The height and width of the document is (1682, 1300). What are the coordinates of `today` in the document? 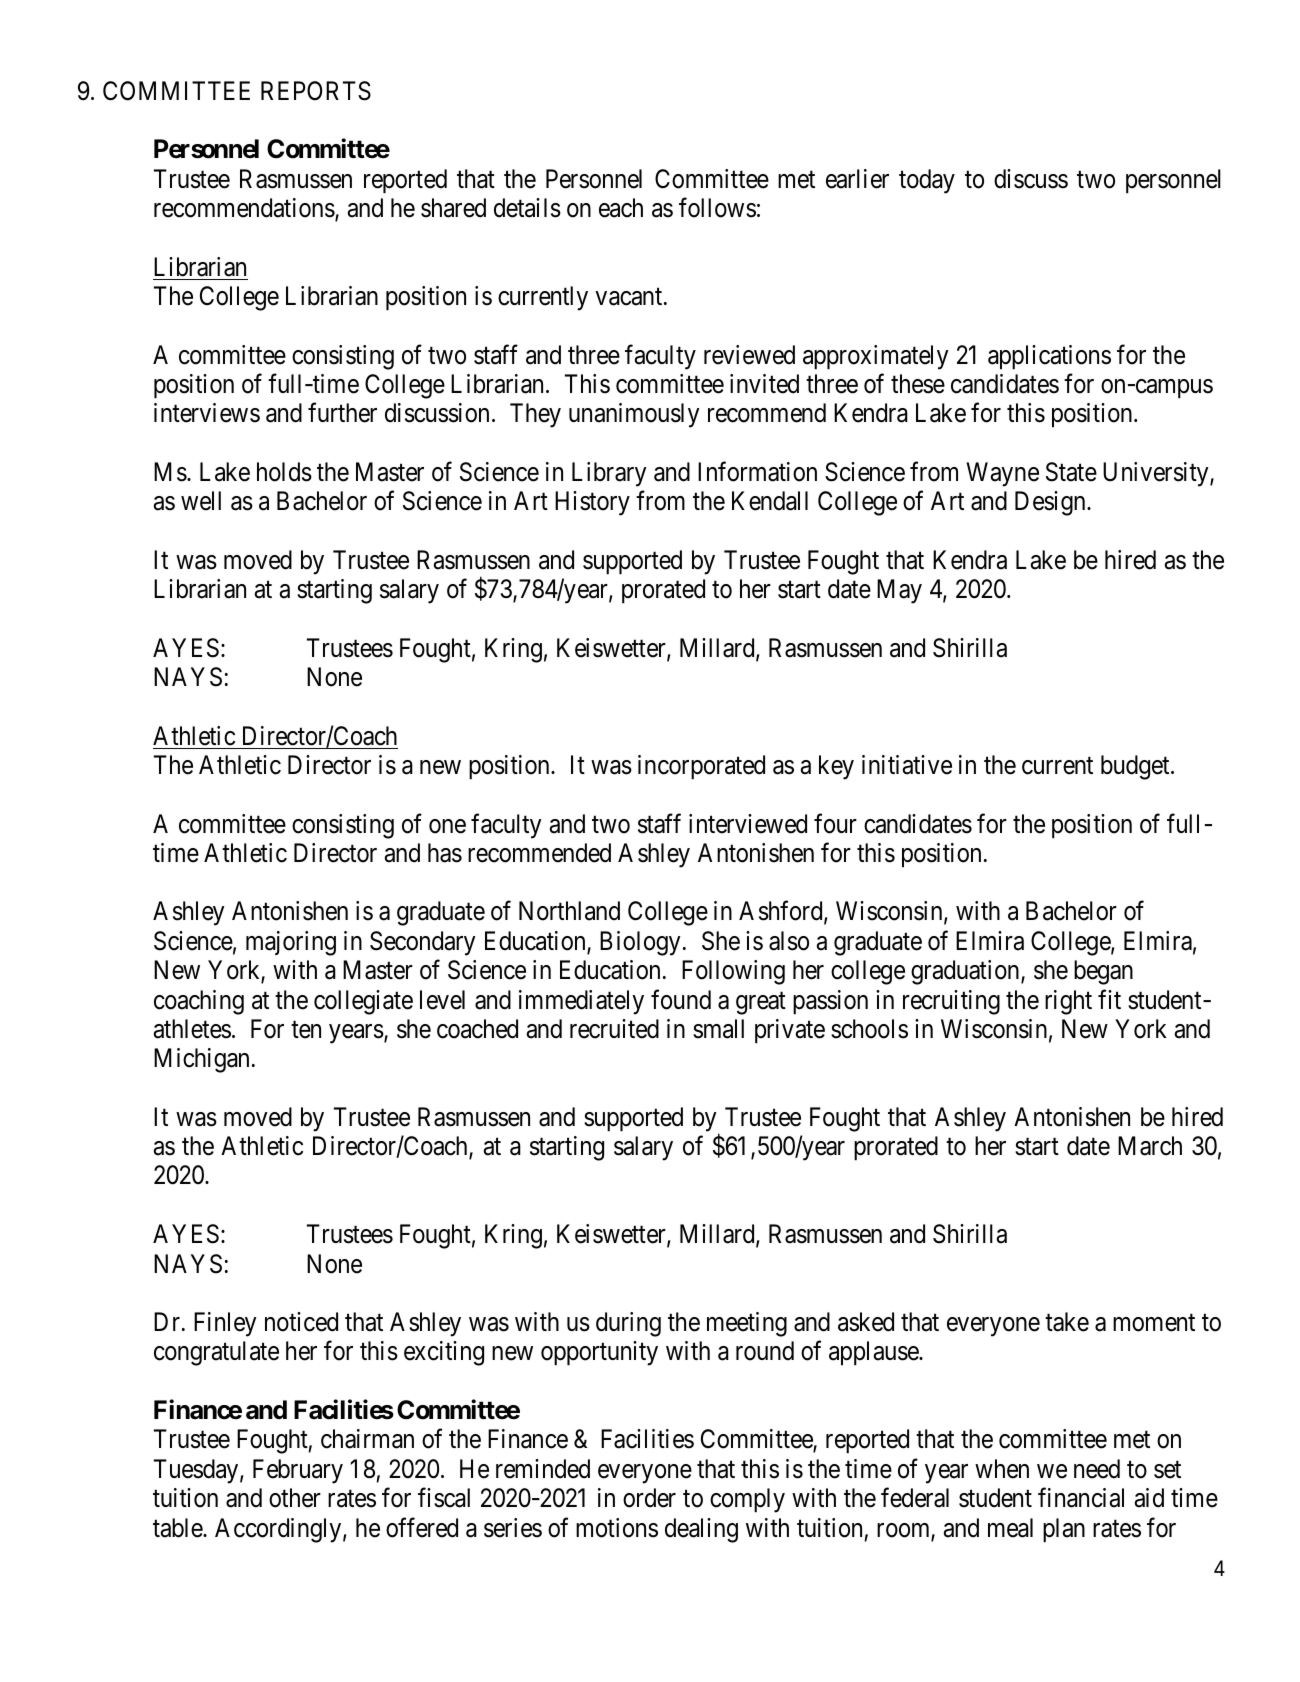 It's located at (927, 181).
